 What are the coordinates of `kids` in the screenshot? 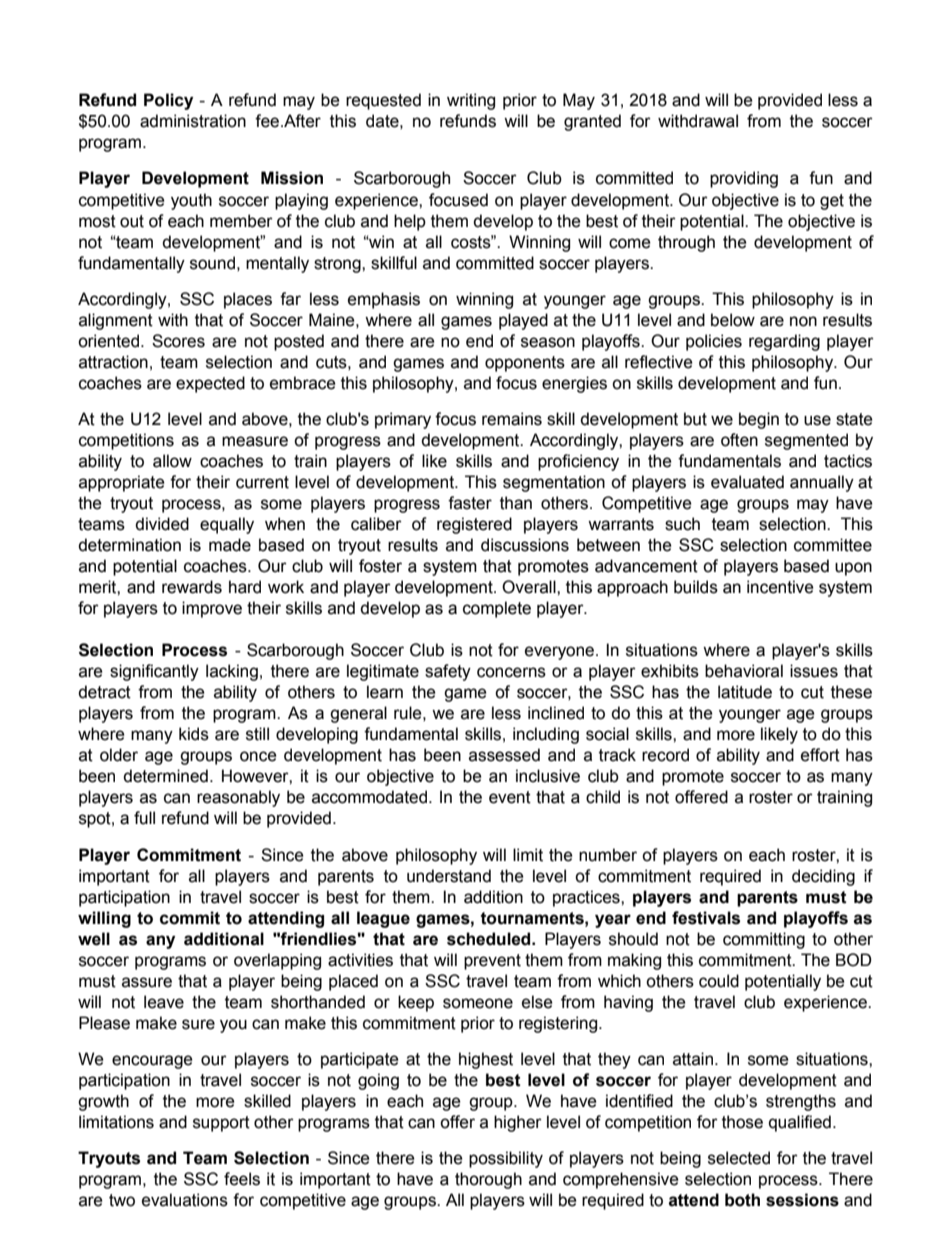 It's located at (194, 734).
